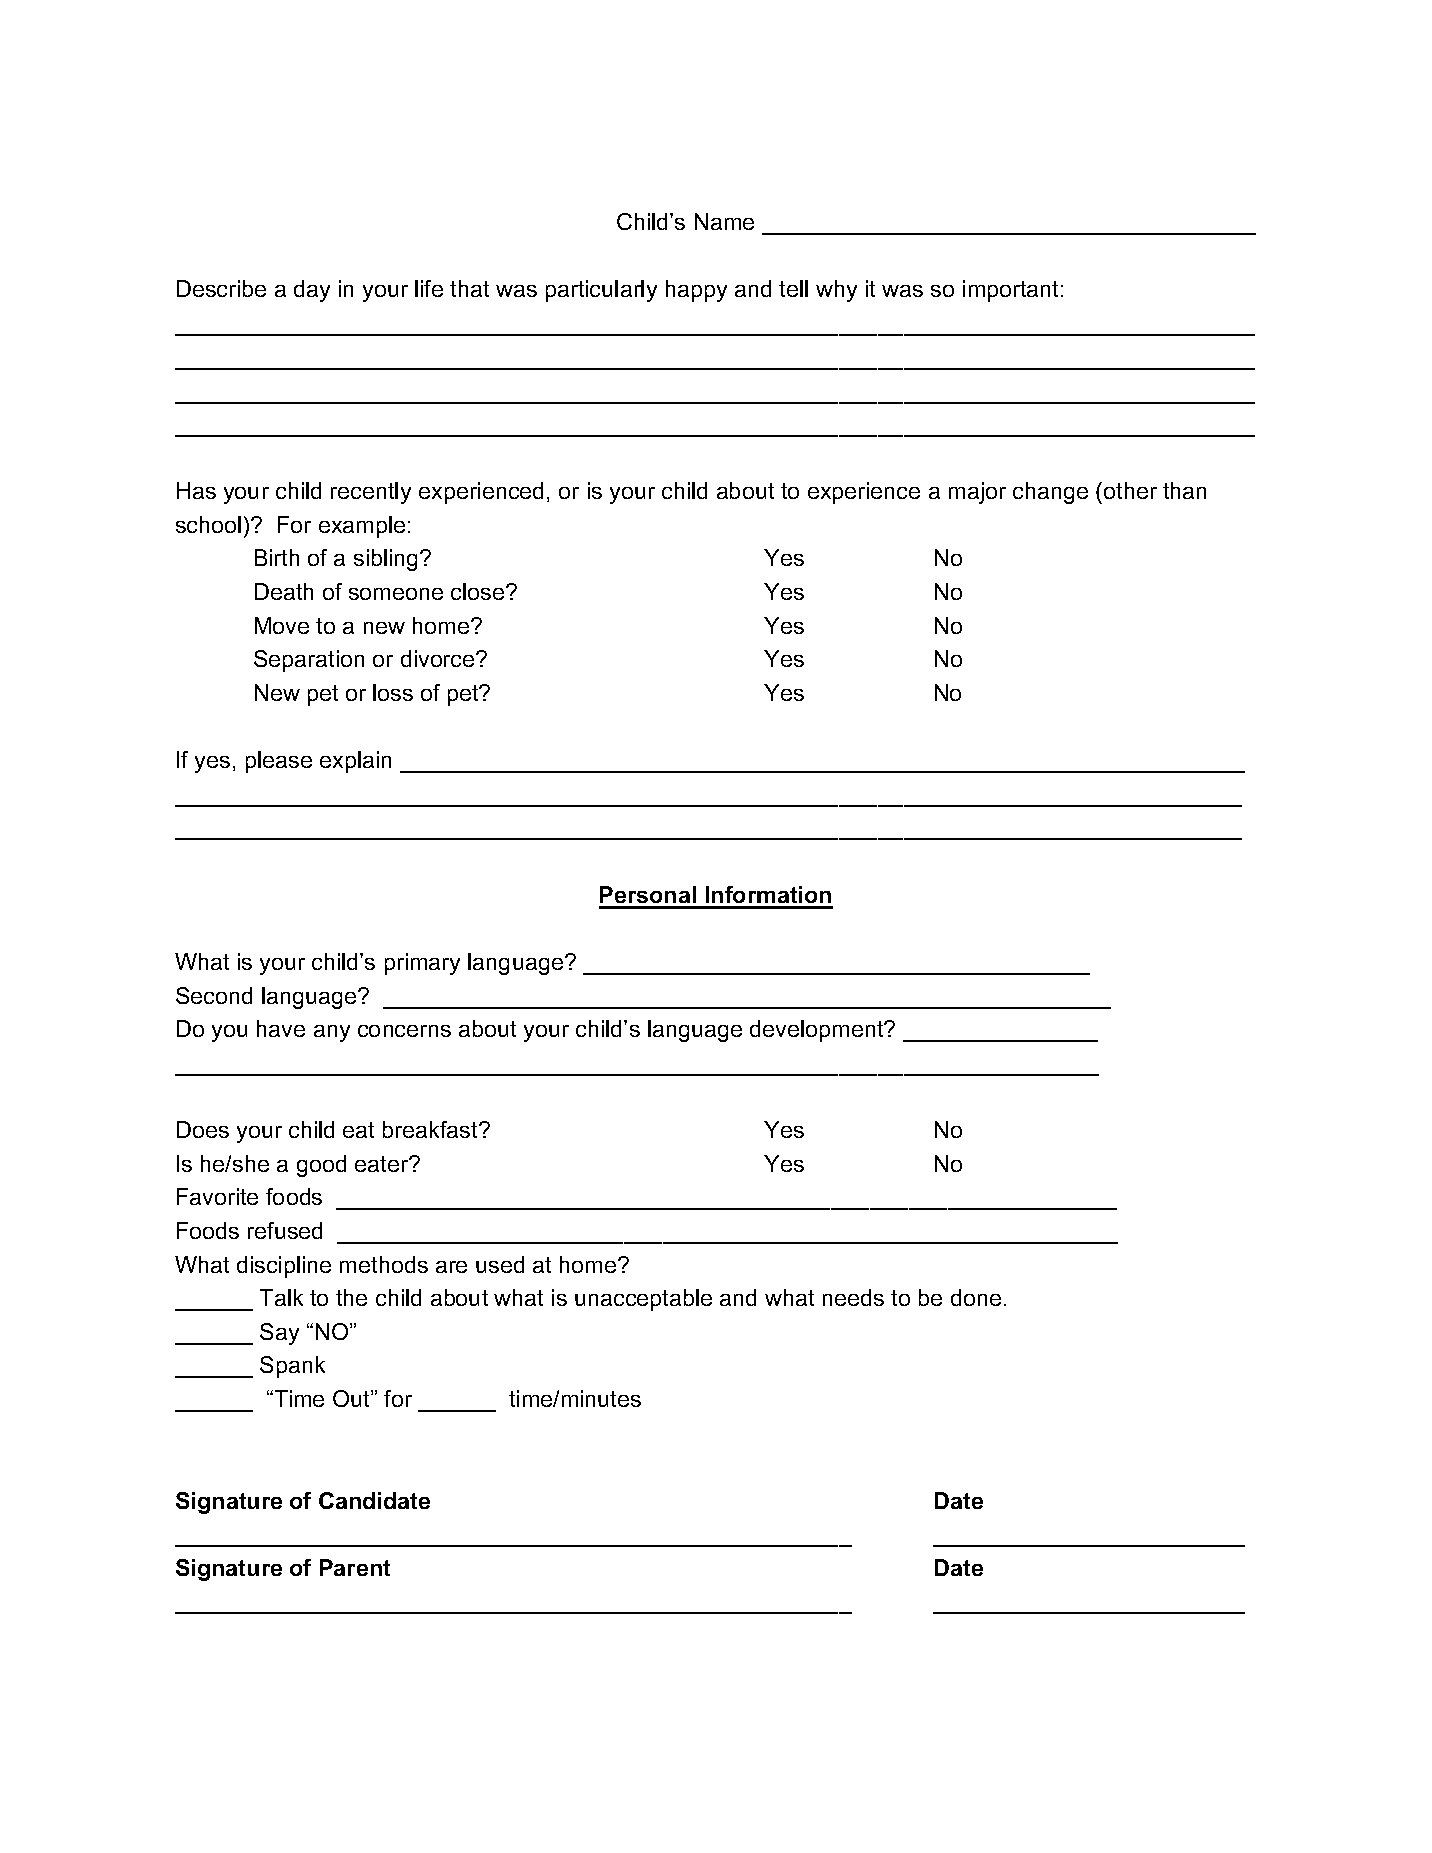  Describe the element at coordinates (696, 291) in the image. I see `happy` at that location.
